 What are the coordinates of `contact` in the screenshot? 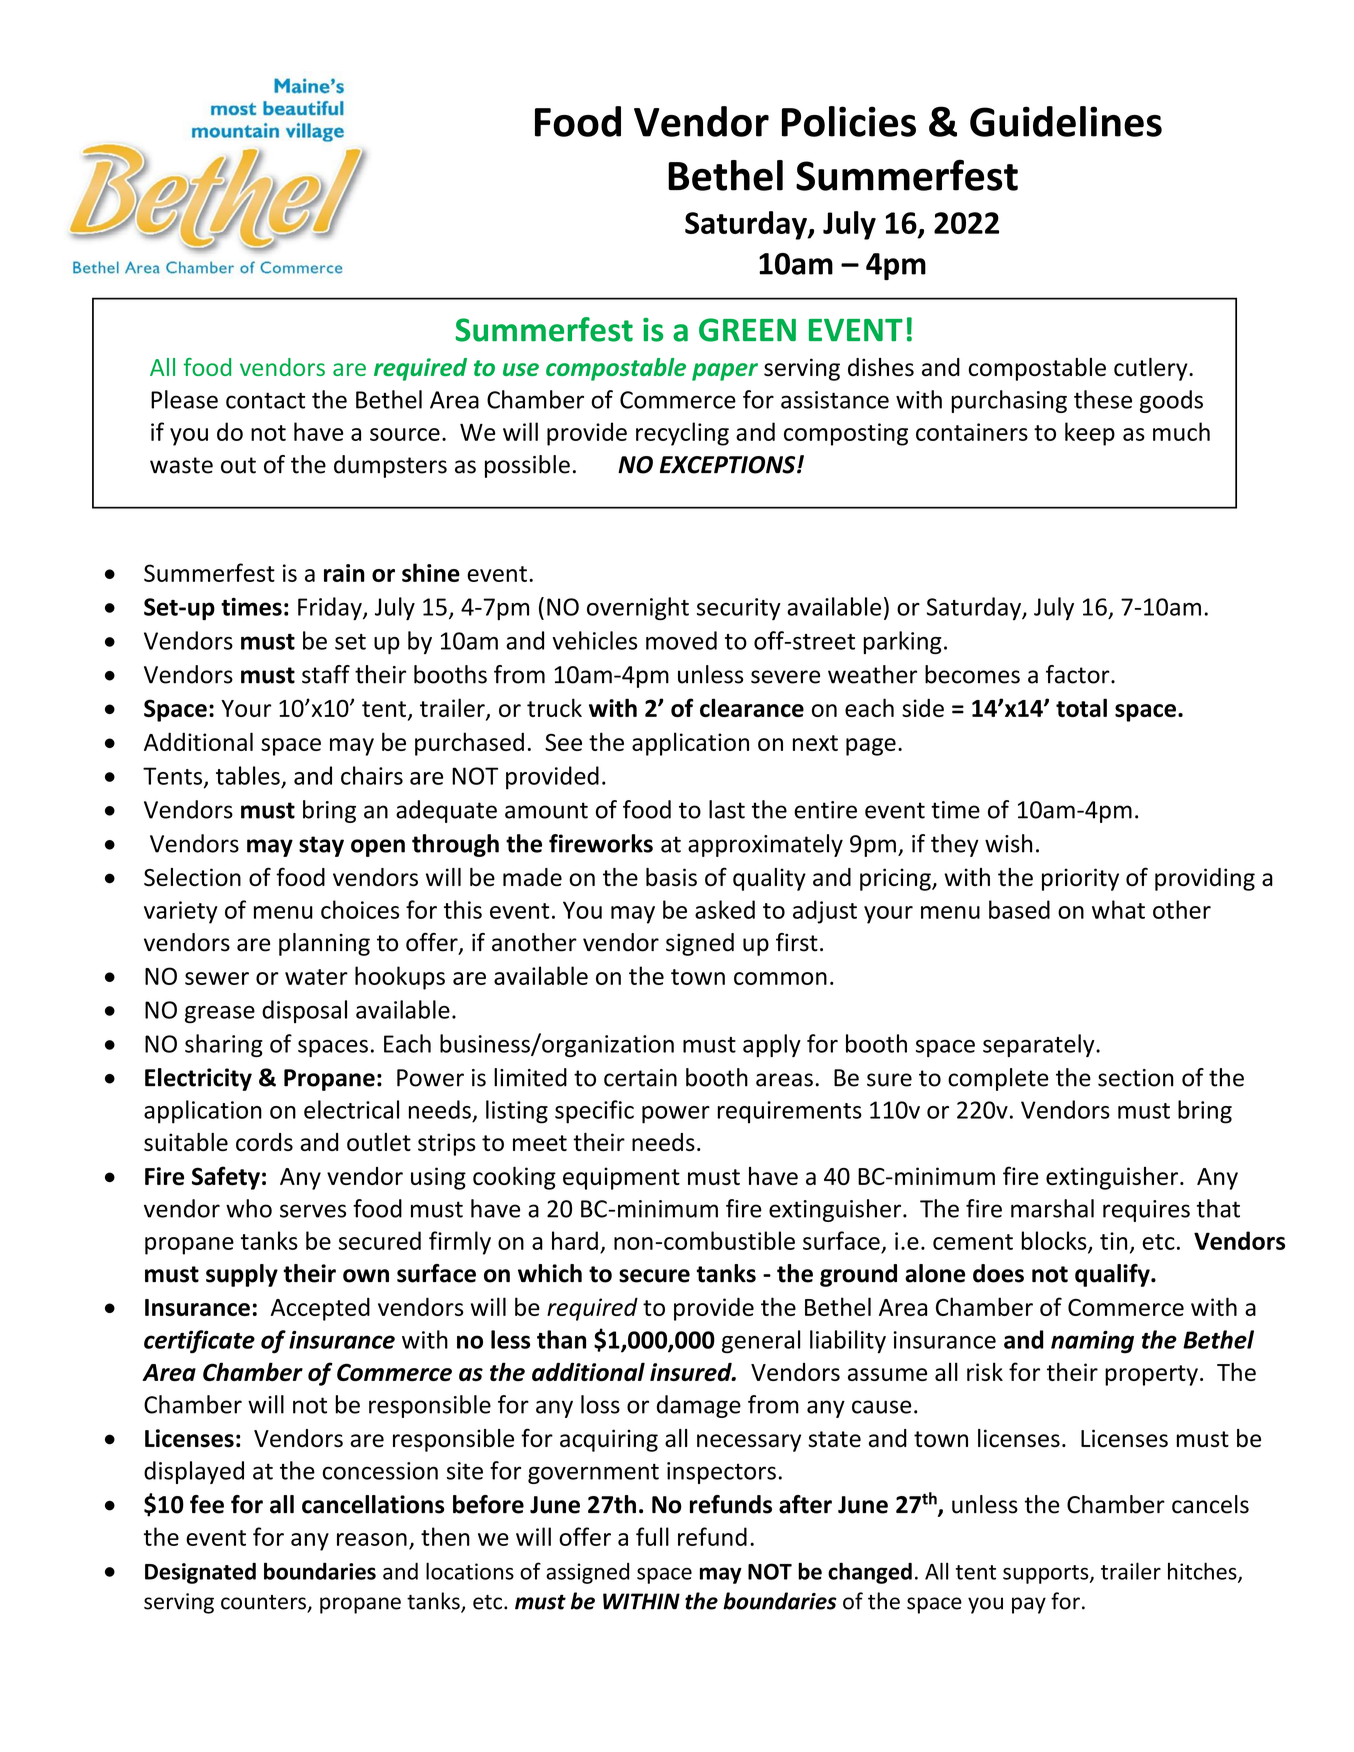 It's located at (265, 400).
